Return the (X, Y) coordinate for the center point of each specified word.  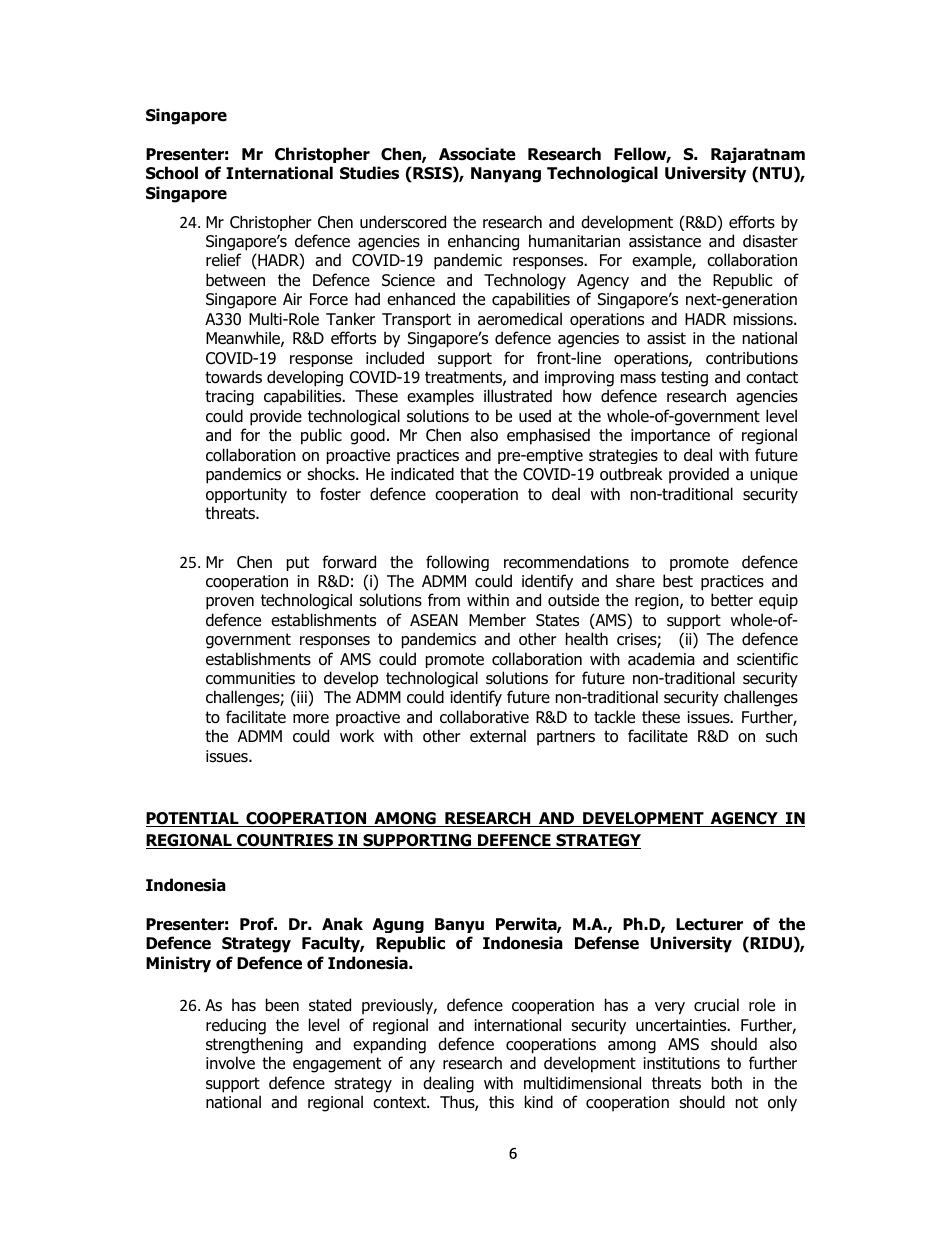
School (172, 173)
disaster (770, 241)
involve (230, 1063)
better (732, 600)
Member (497, 620)
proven (230, 603)
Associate (477, 154)
